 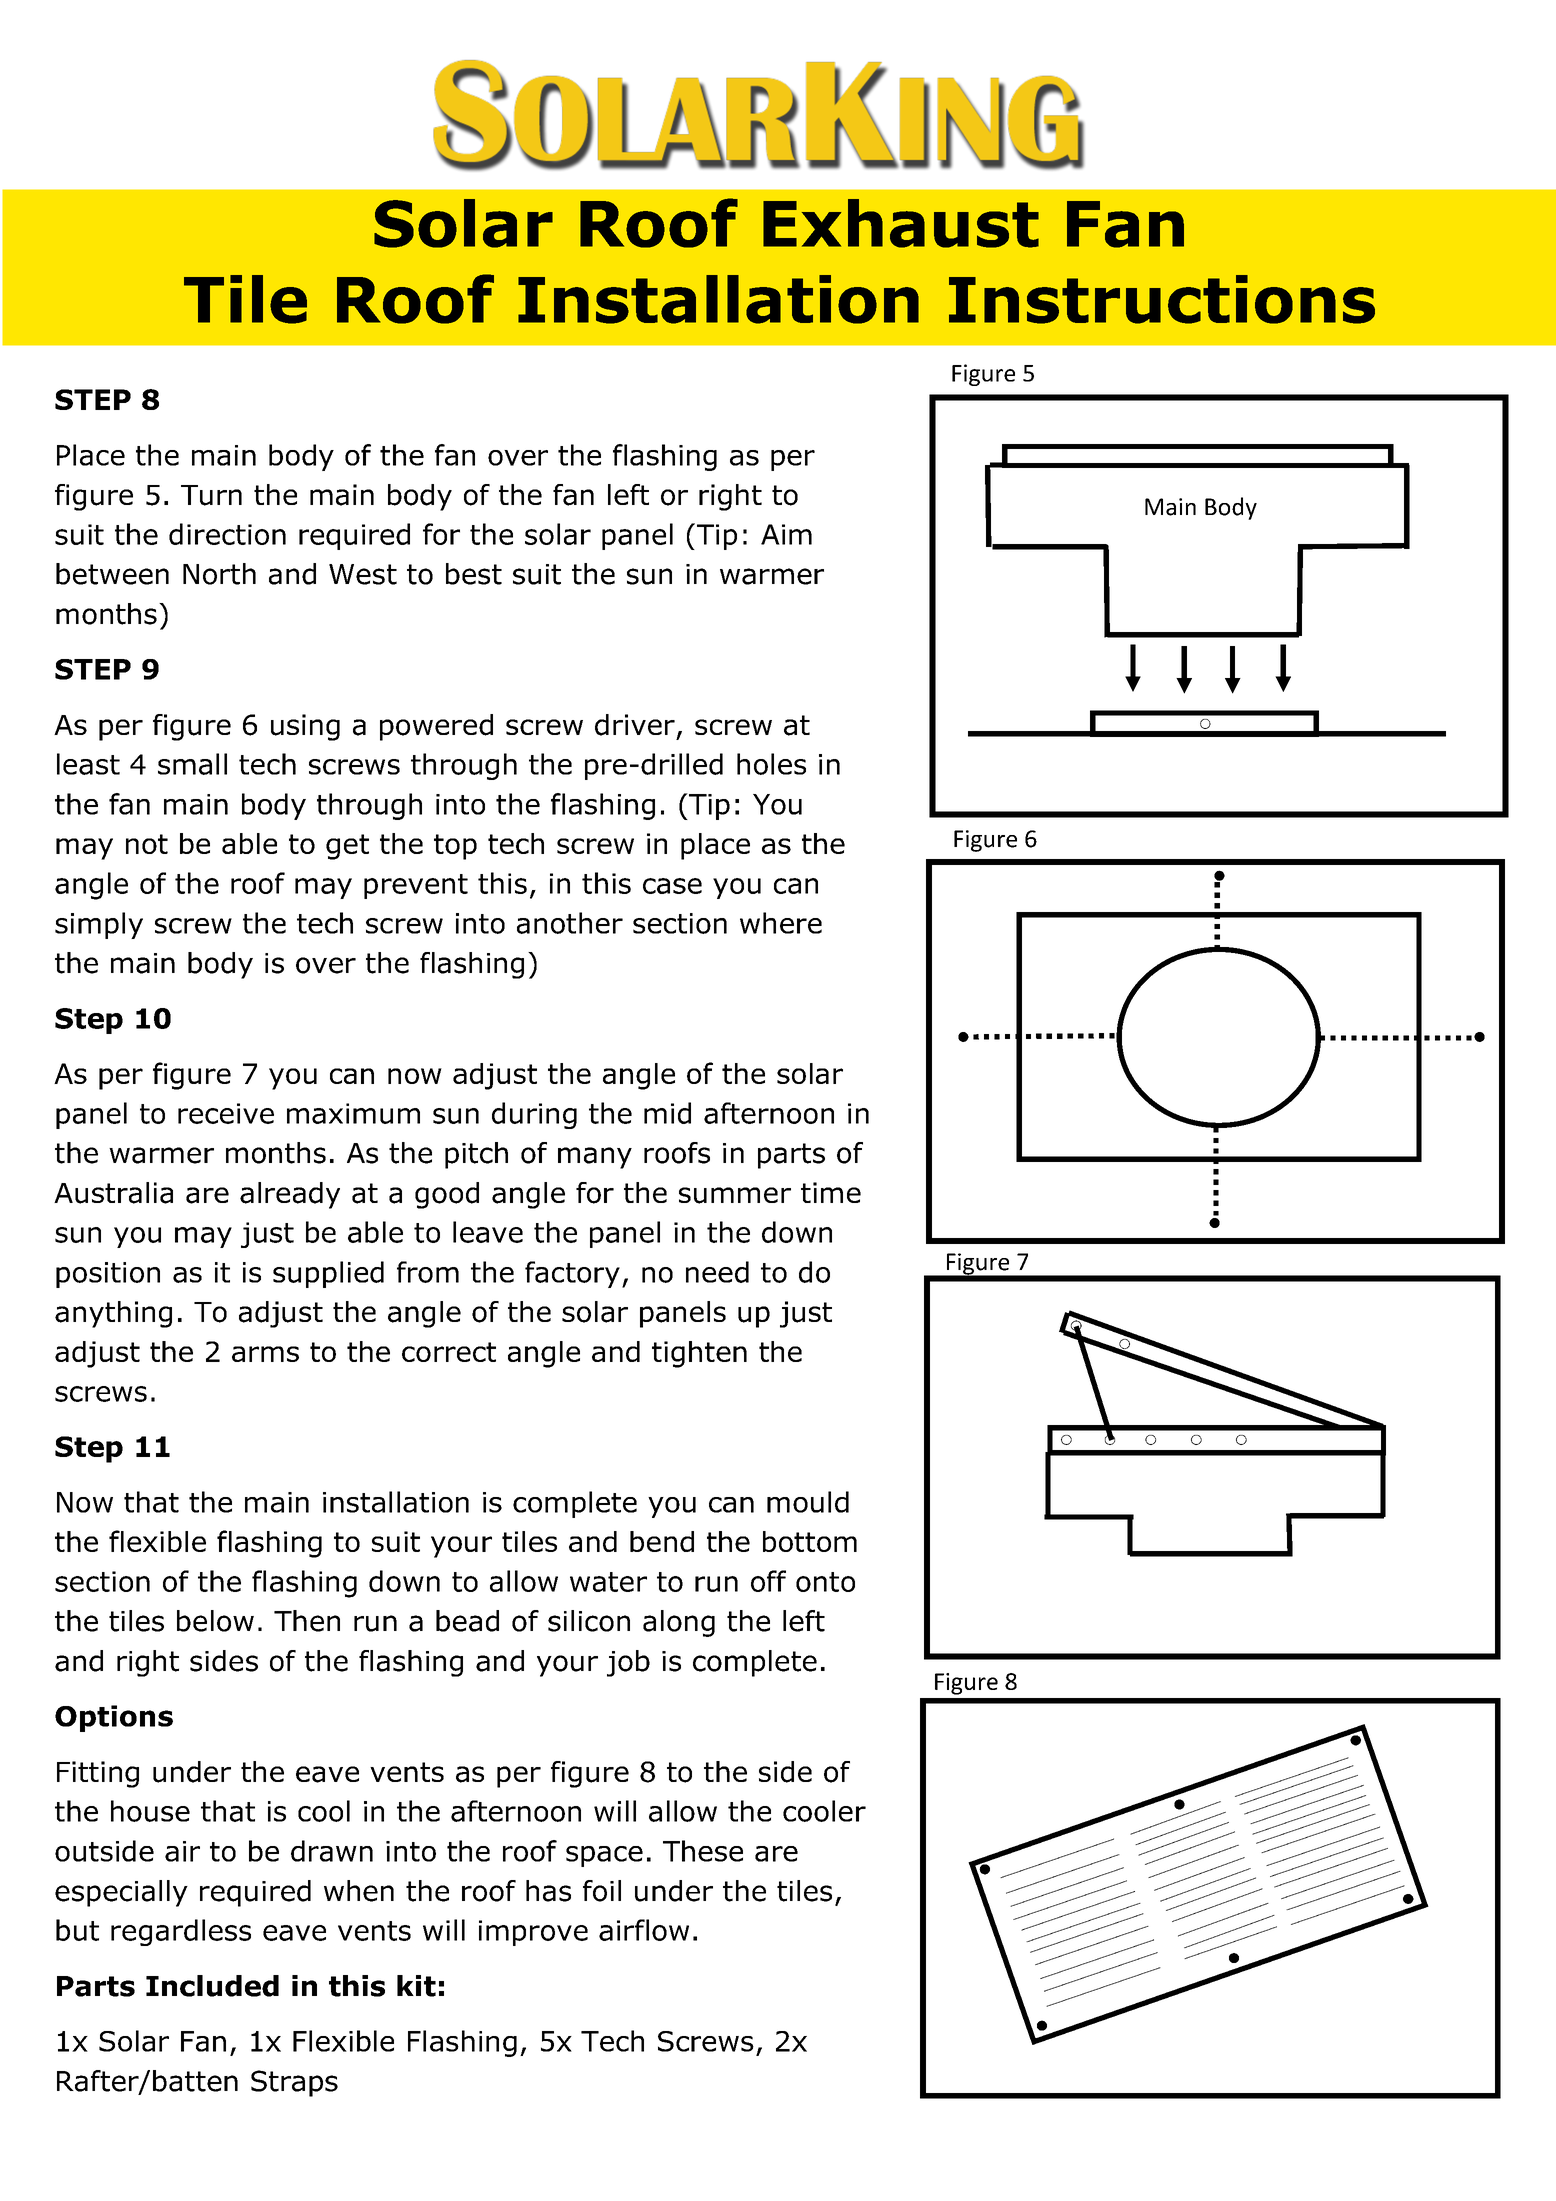 What do you see at coordinates (211, 495) in the page?
I see `Turn` at bounding box center [211, 495].
